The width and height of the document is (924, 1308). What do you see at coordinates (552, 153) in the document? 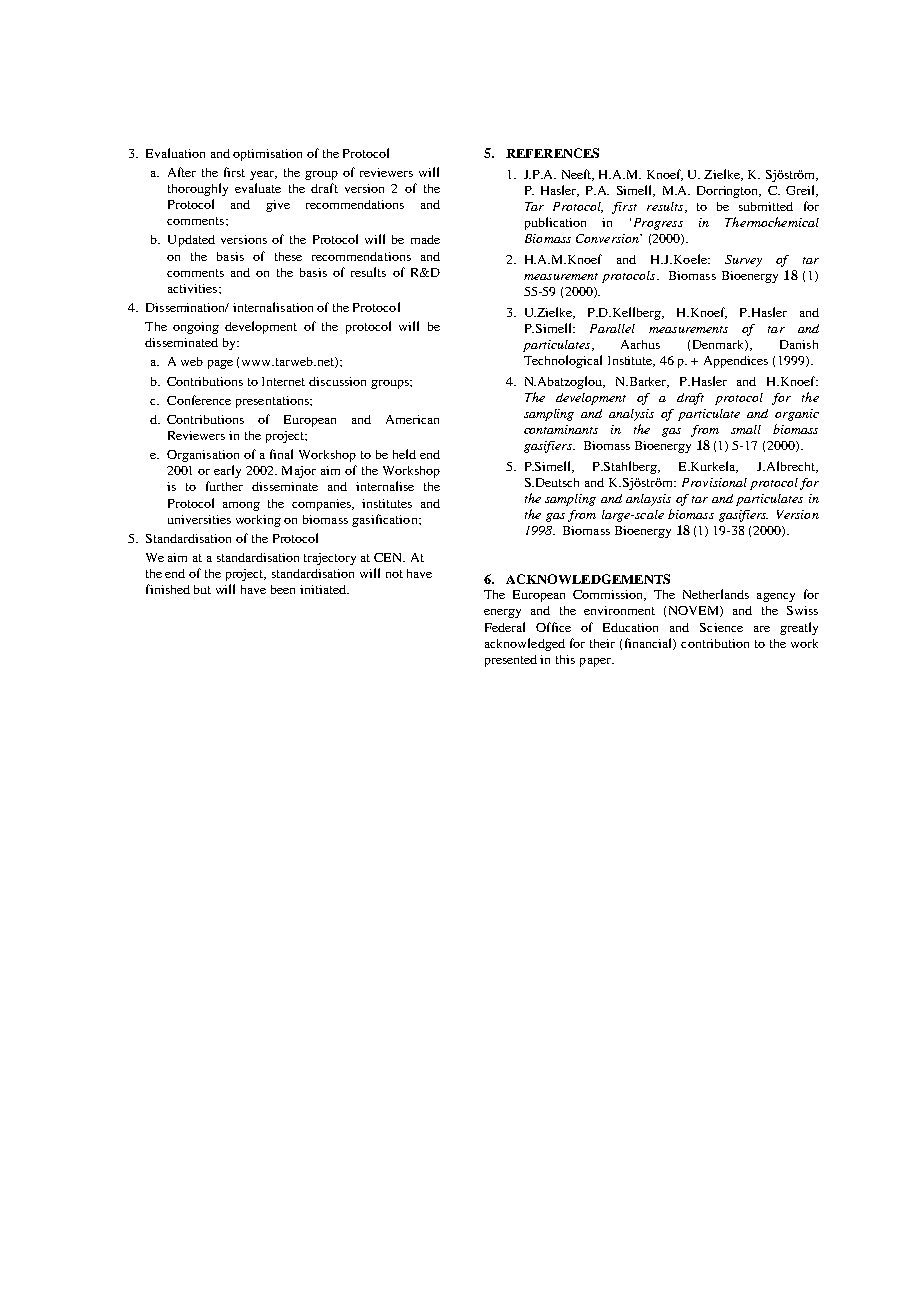
I see `REFERENCES` at bounding box center [552, 153].
